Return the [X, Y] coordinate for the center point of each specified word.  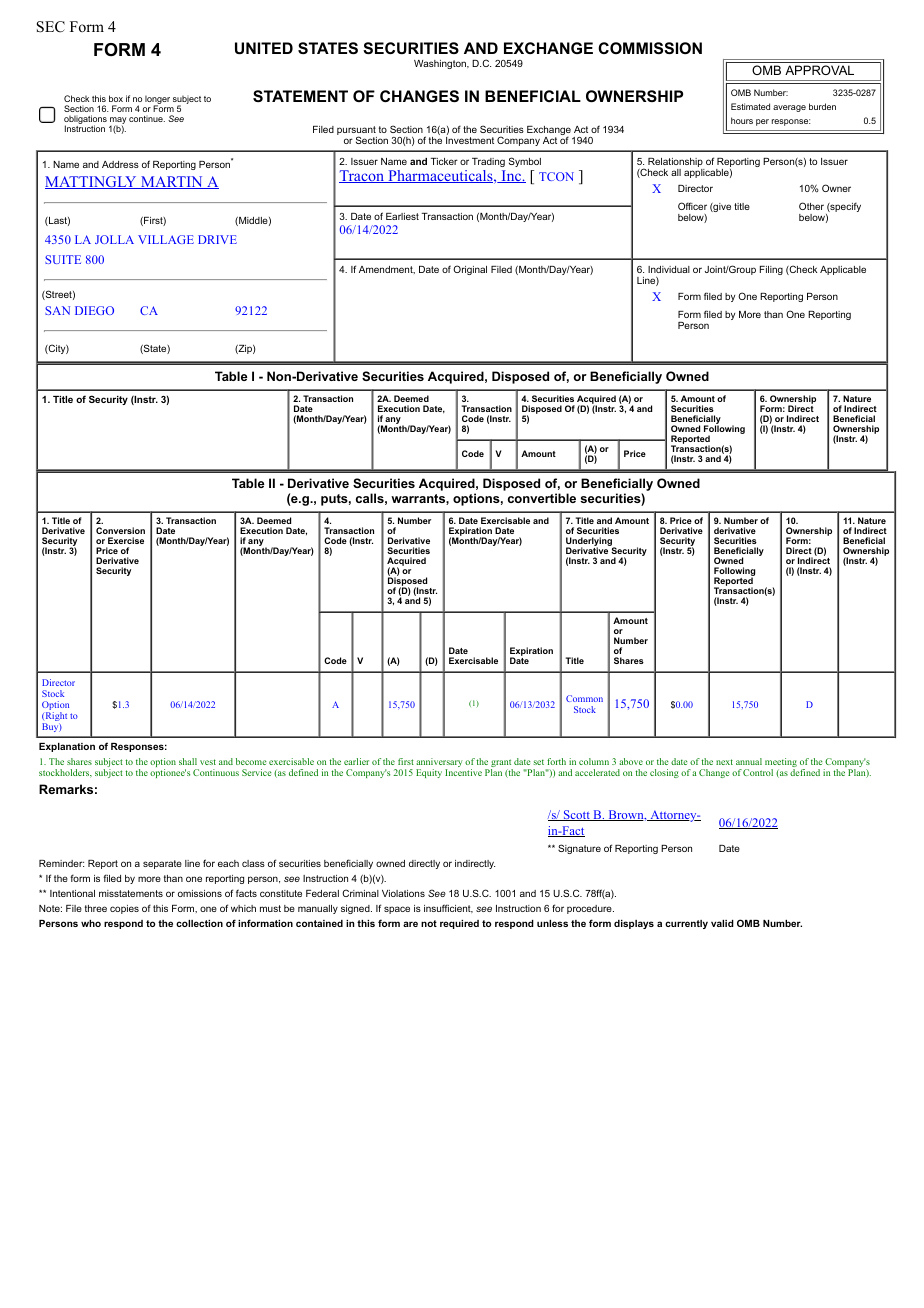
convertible [542, 498]
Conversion [120, 530]
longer [157, 101]
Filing [771, 270]
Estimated [750, 106]
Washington [441, 64]
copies [124, 909]
